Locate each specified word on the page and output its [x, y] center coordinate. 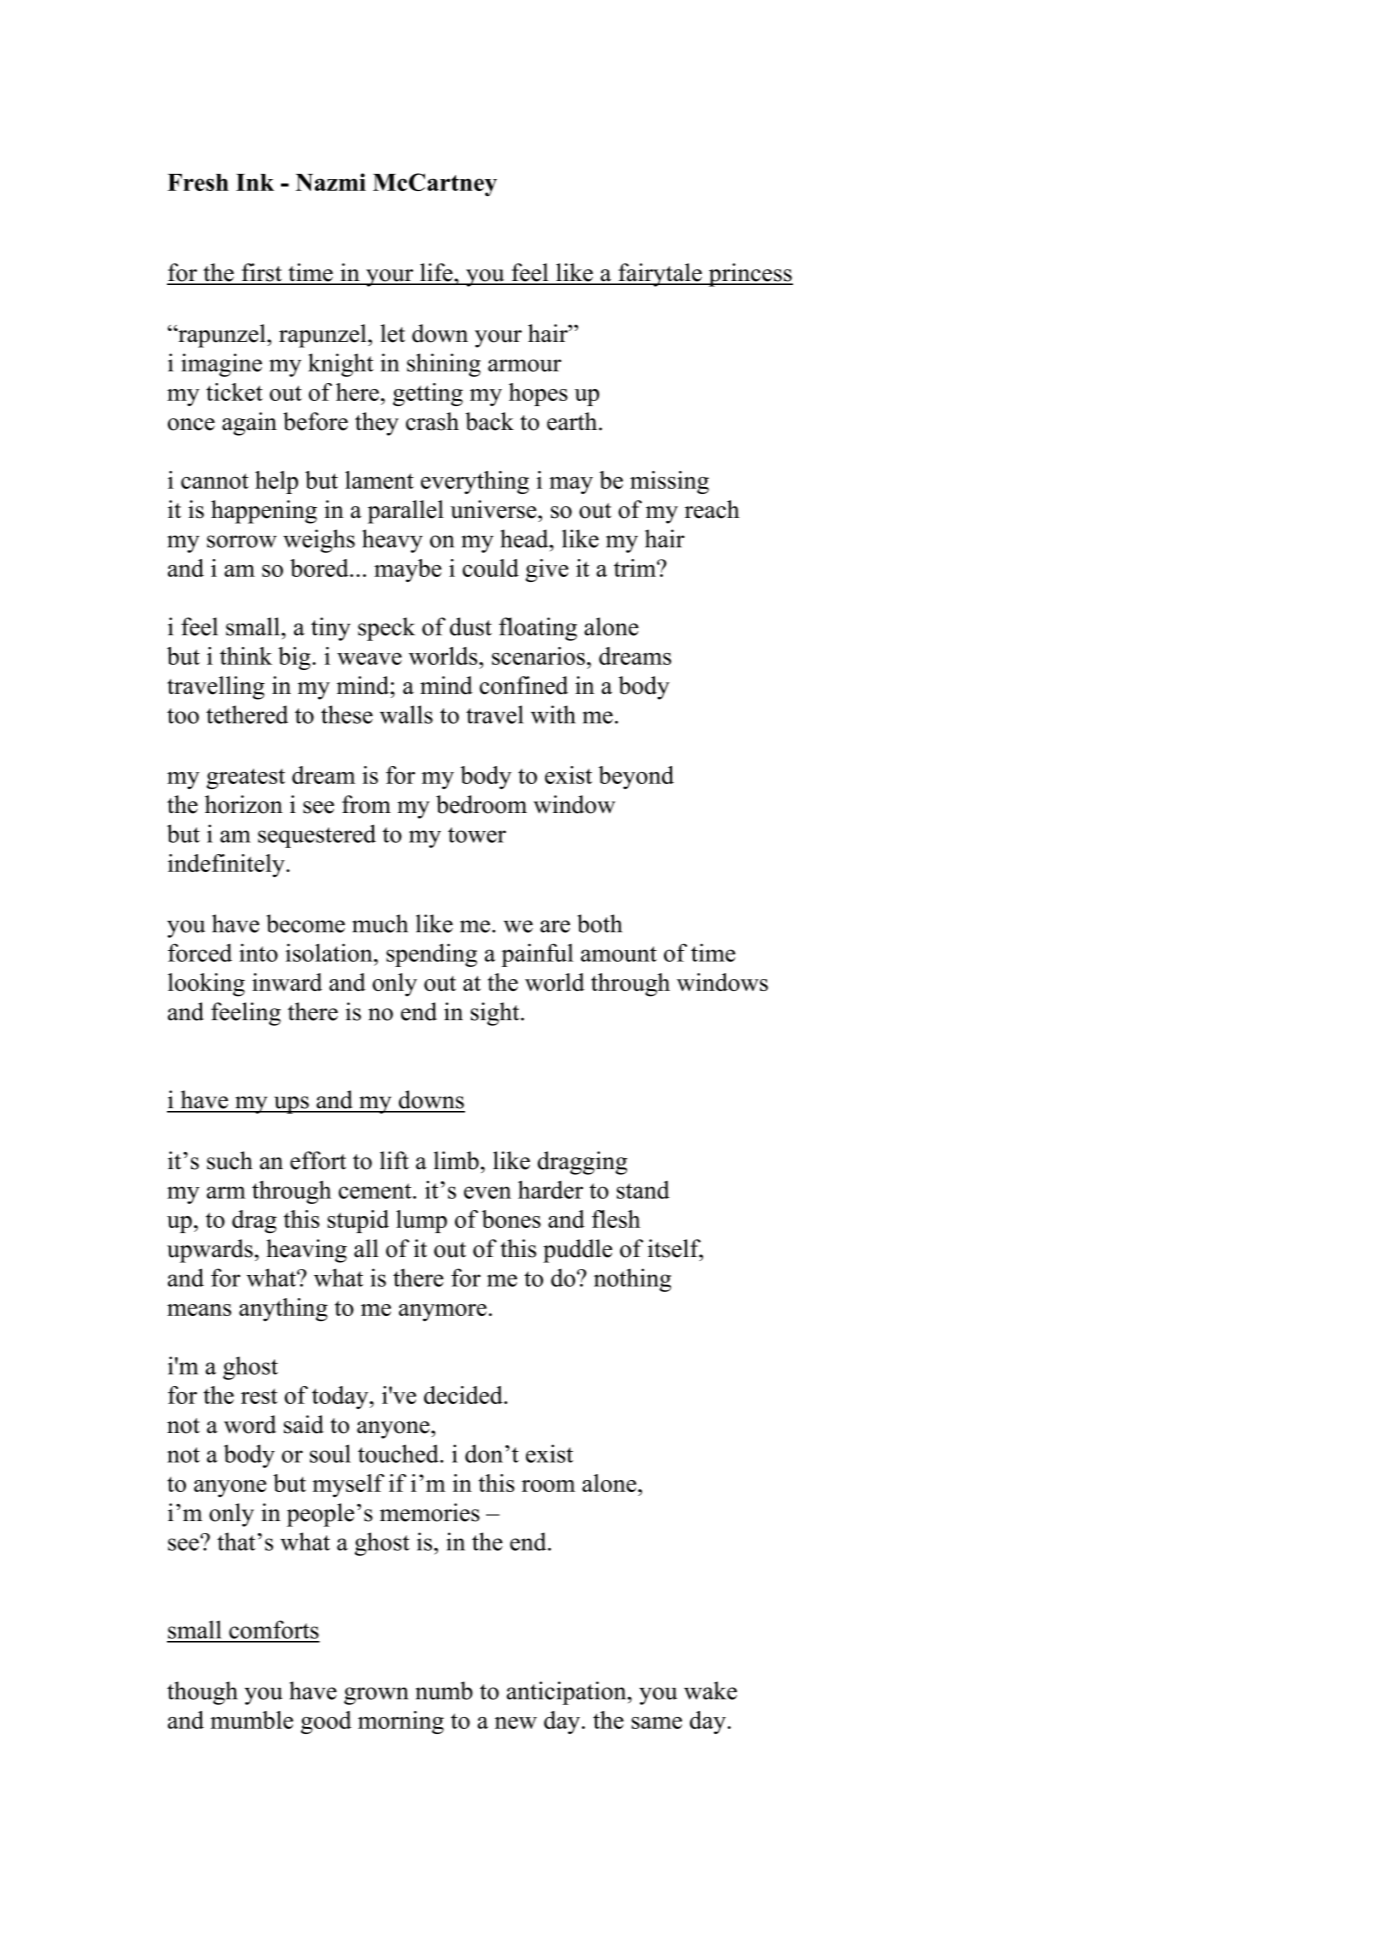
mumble [251, 1720]
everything [475, 482]
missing [669, 482]
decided [464, 1395]
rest [259, 1396]
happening [264, 512]
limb [456, 1160]
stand [643, 1190]
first [261, 273]
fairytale [660, 275]
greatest [246, 778]
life [436, 273]
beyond [636, 777]
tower [477, 835]
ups [291, 1105]
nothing [632, 1280]
